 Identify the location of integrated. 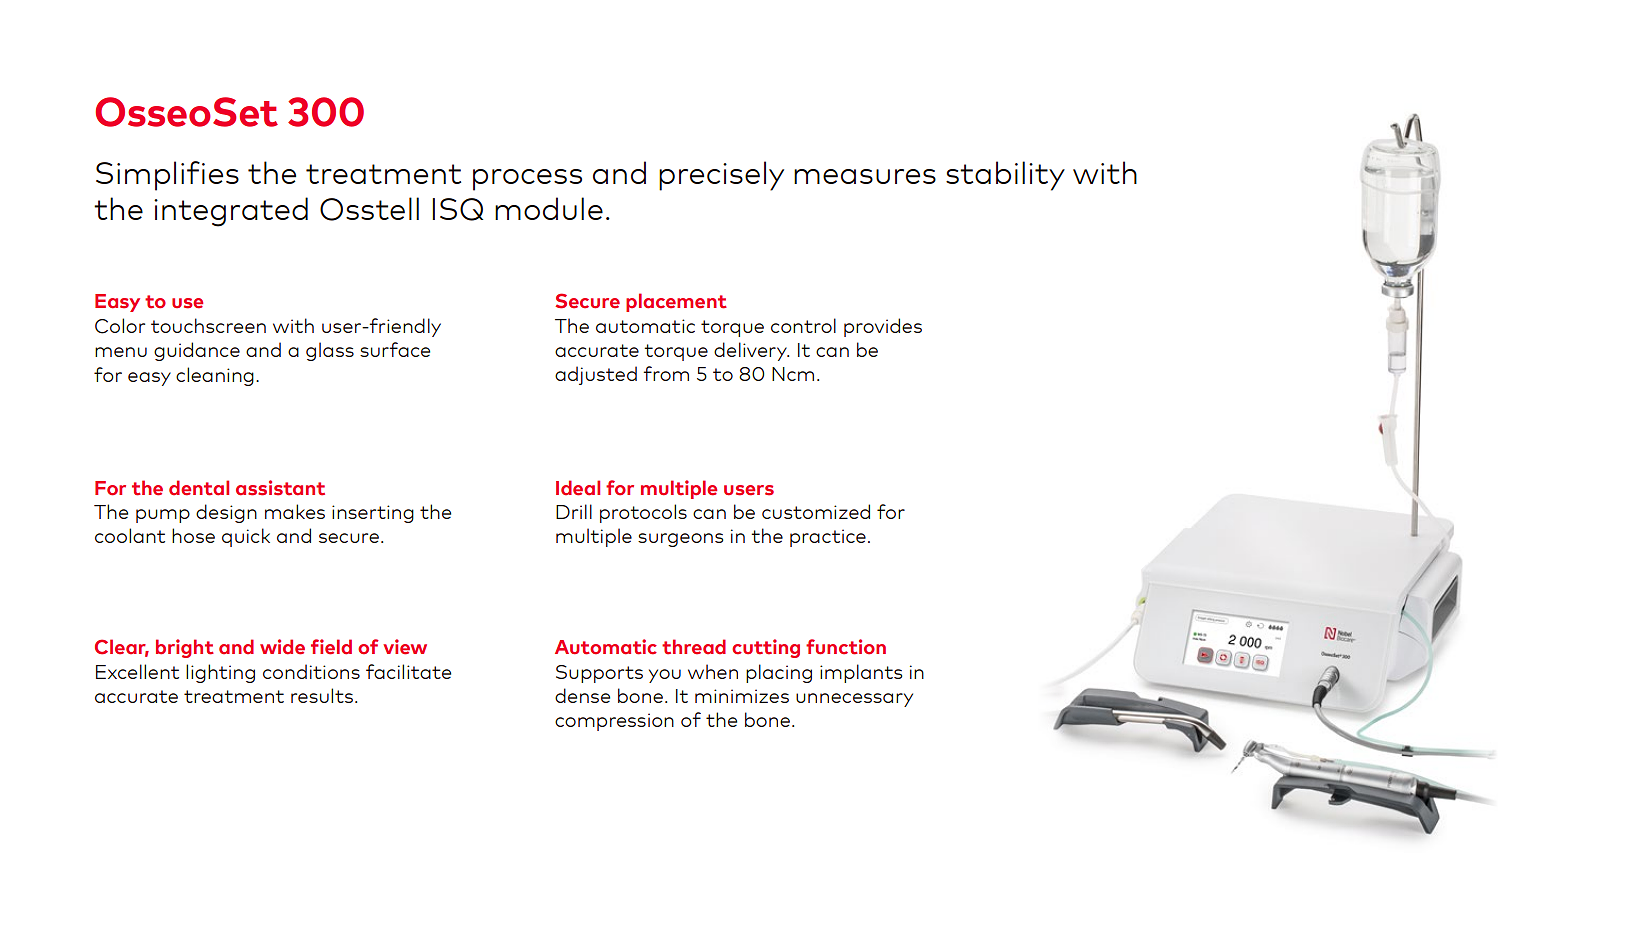
(231, 212).
